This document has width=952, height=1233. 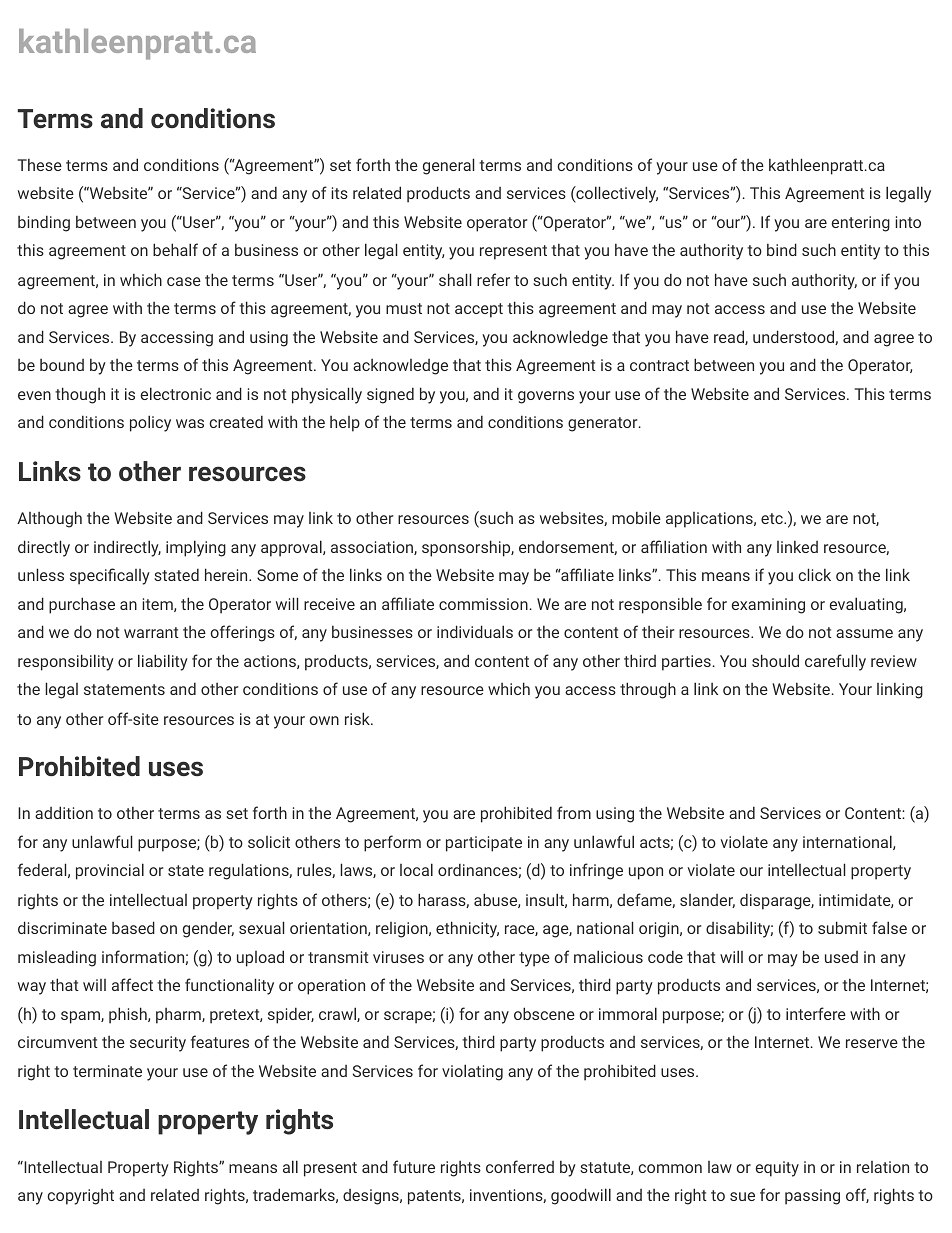 What do you see at coordinates (520, 1166) in the document?
I see `conferred` at bounding box center [520, 1166].
